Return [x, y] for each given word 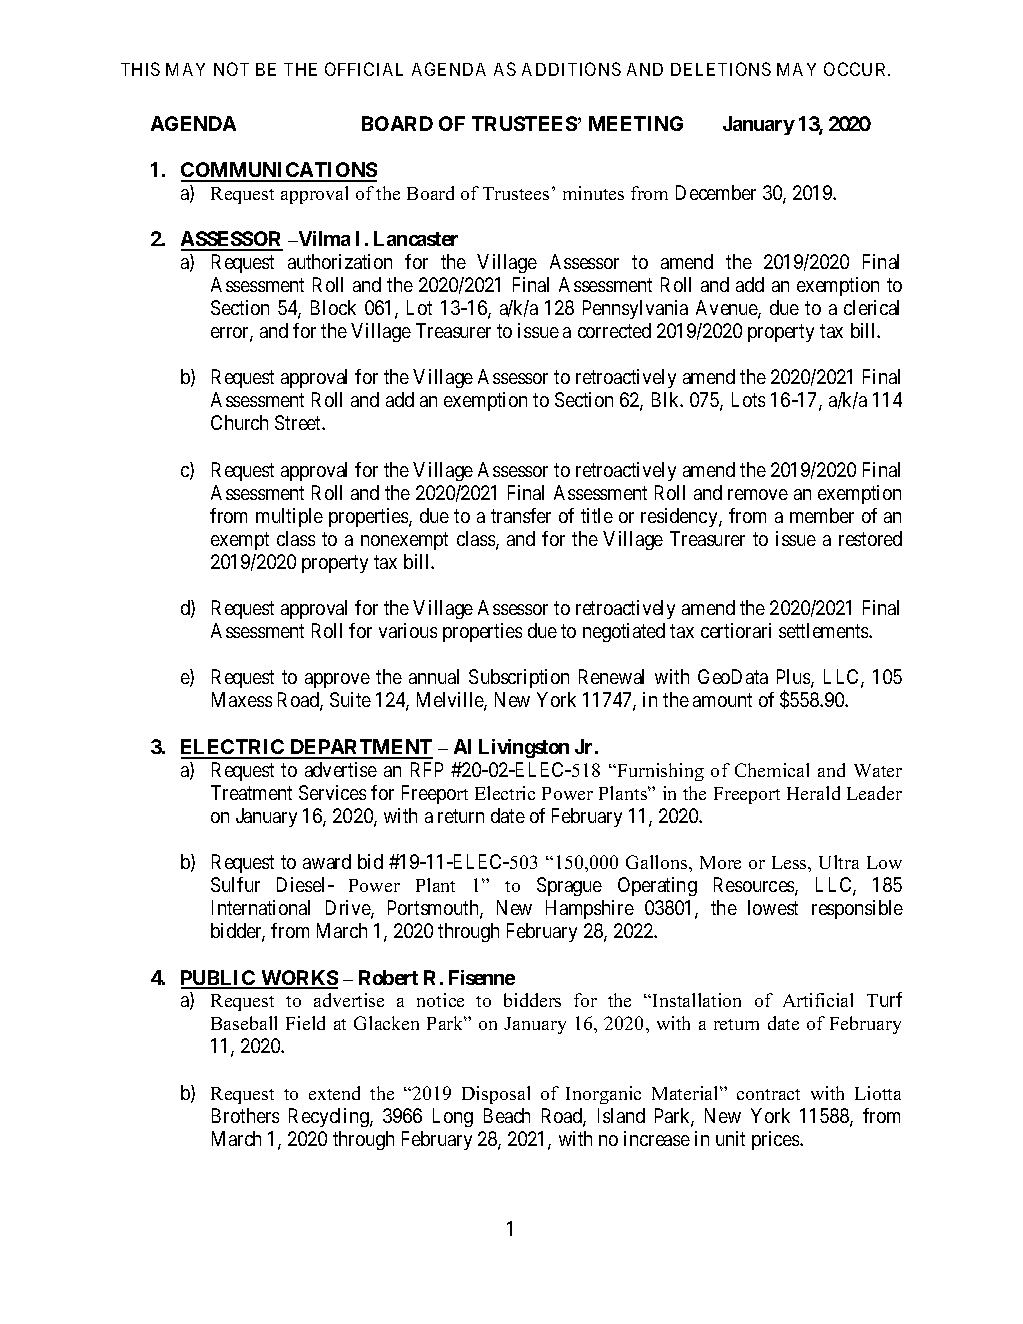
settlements [824, 630]
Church [239, 422]
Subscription [519, 678]
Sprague [569, 886]
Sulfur [235, 884]
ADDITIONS [571, 69]
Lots [748, 399]
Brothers [245, 1115]
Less [790, 862]
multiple [289, 517]
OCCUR [857, 69]
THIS [140, 69]
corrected [614, 330]
